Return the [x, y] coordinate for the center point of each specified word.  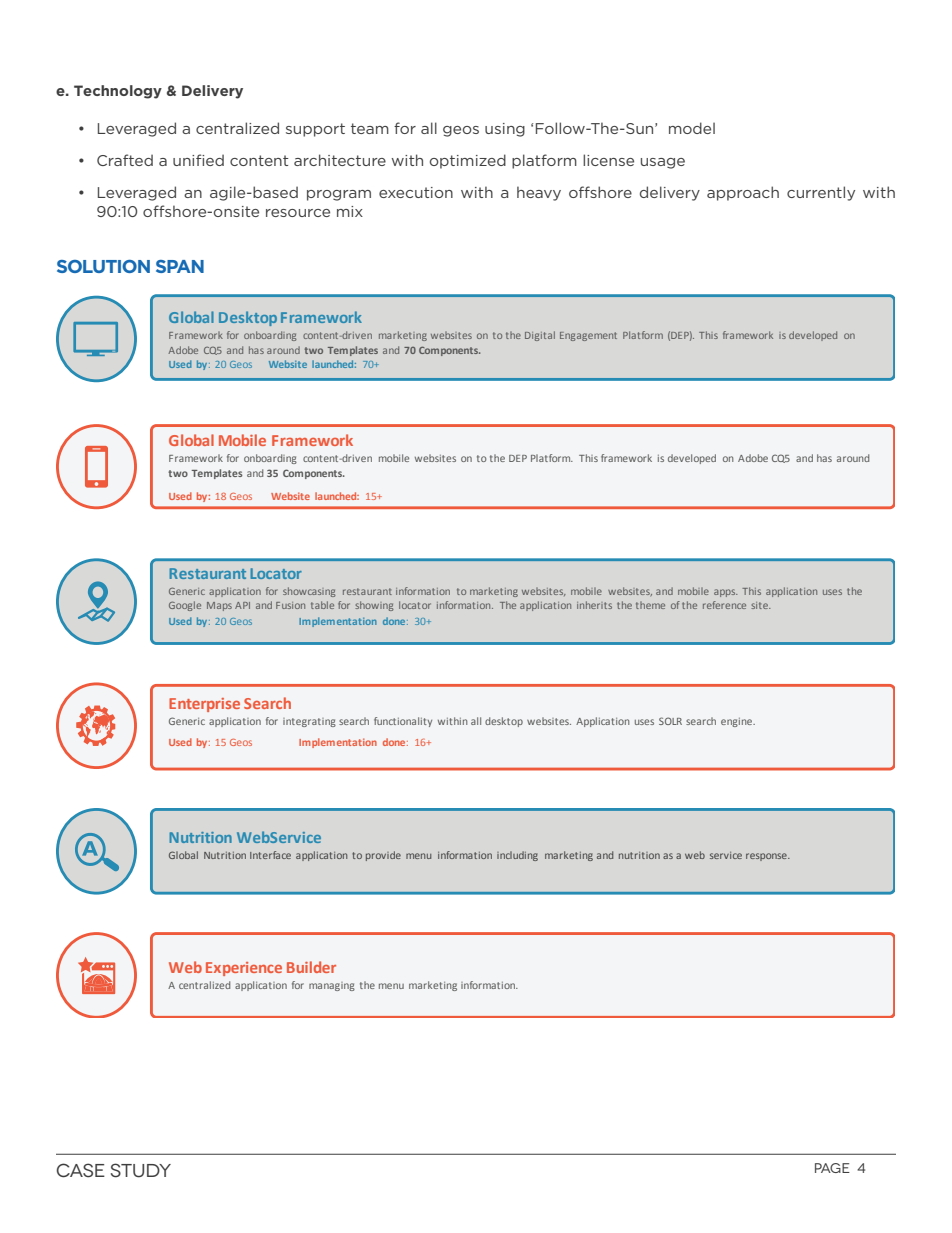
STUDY [141, 1170]
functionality [403, 722]
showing [374, 606]
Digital [540, 336]
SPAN [180, 266]
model [692, 128]
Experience [244, 969]
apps [726, 593]
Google [185, 606]
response [767, 857]
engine [738, 722]
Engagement [588, 336]
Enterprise [204, 705]
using [505, 130]
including [517, 856]
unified [198, 160]
